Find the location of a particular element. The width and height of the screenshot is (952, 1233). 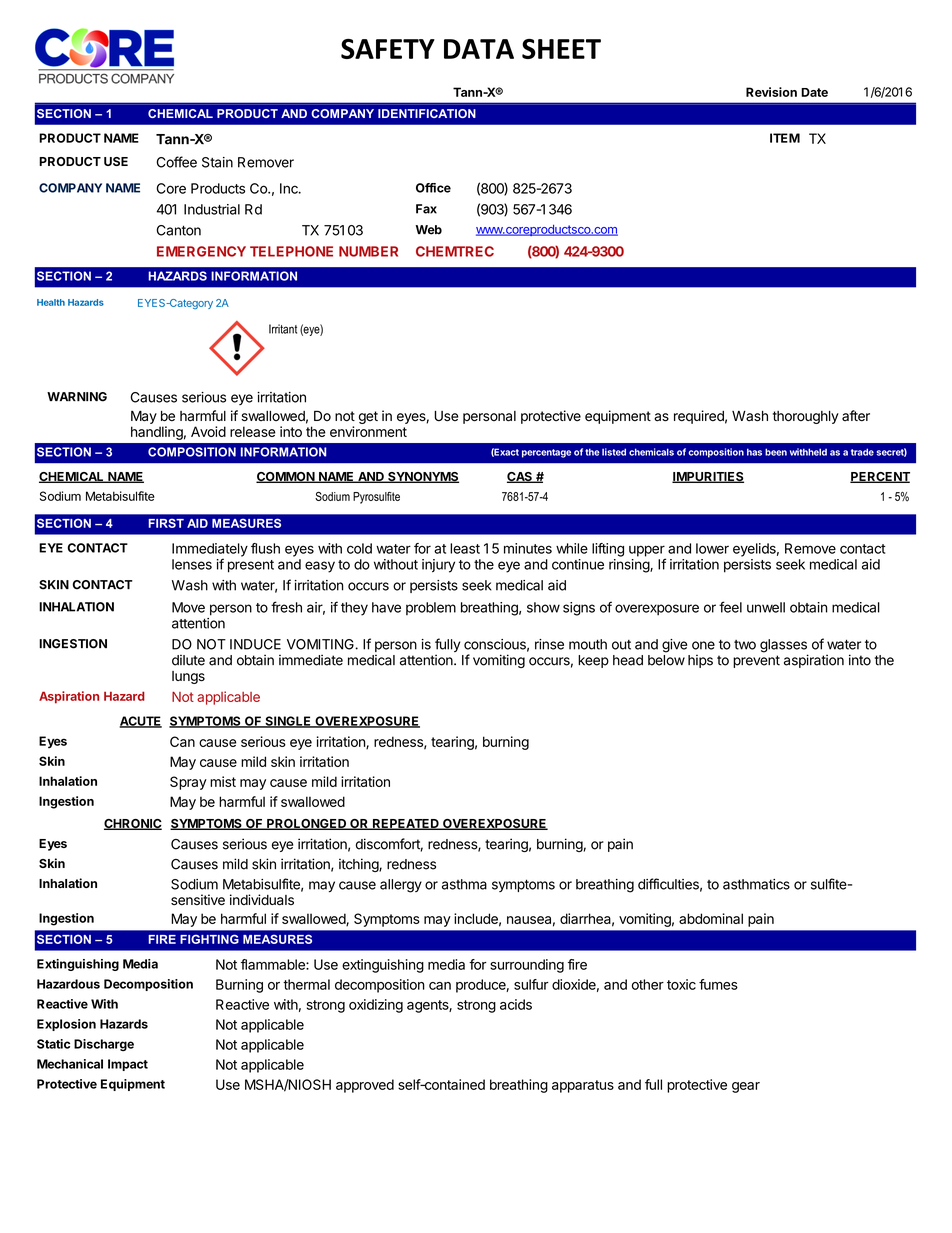

lenses is located at coordinates (192, 564).
